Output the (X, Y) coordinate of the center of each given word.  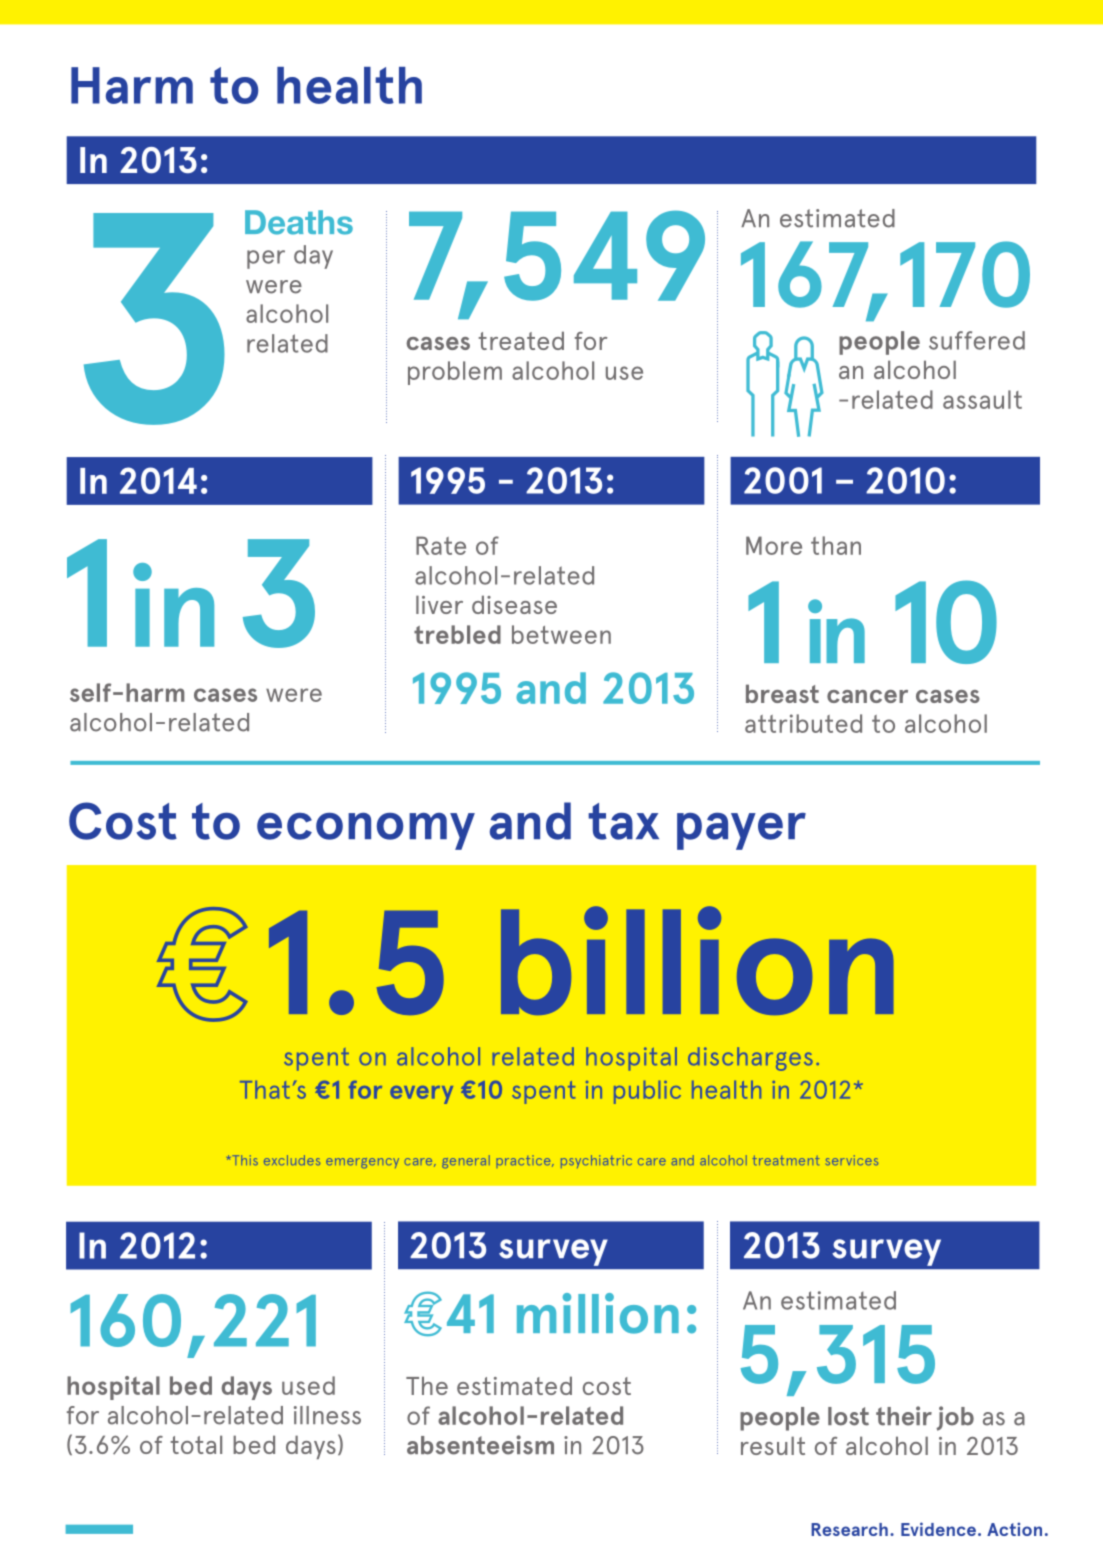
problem (455, 373)
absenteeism (480, 1445)
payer (741, 831)
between (561, 634)
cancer (867, 696)
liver (439, 604)
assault (982, 399)
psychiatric (596, 1161)
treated (521, 340)
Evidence (938, 1529)
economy (366, 831)
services (852, 1160)
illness (327, 1415)
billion (697, 960)
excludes (292, 1160)
